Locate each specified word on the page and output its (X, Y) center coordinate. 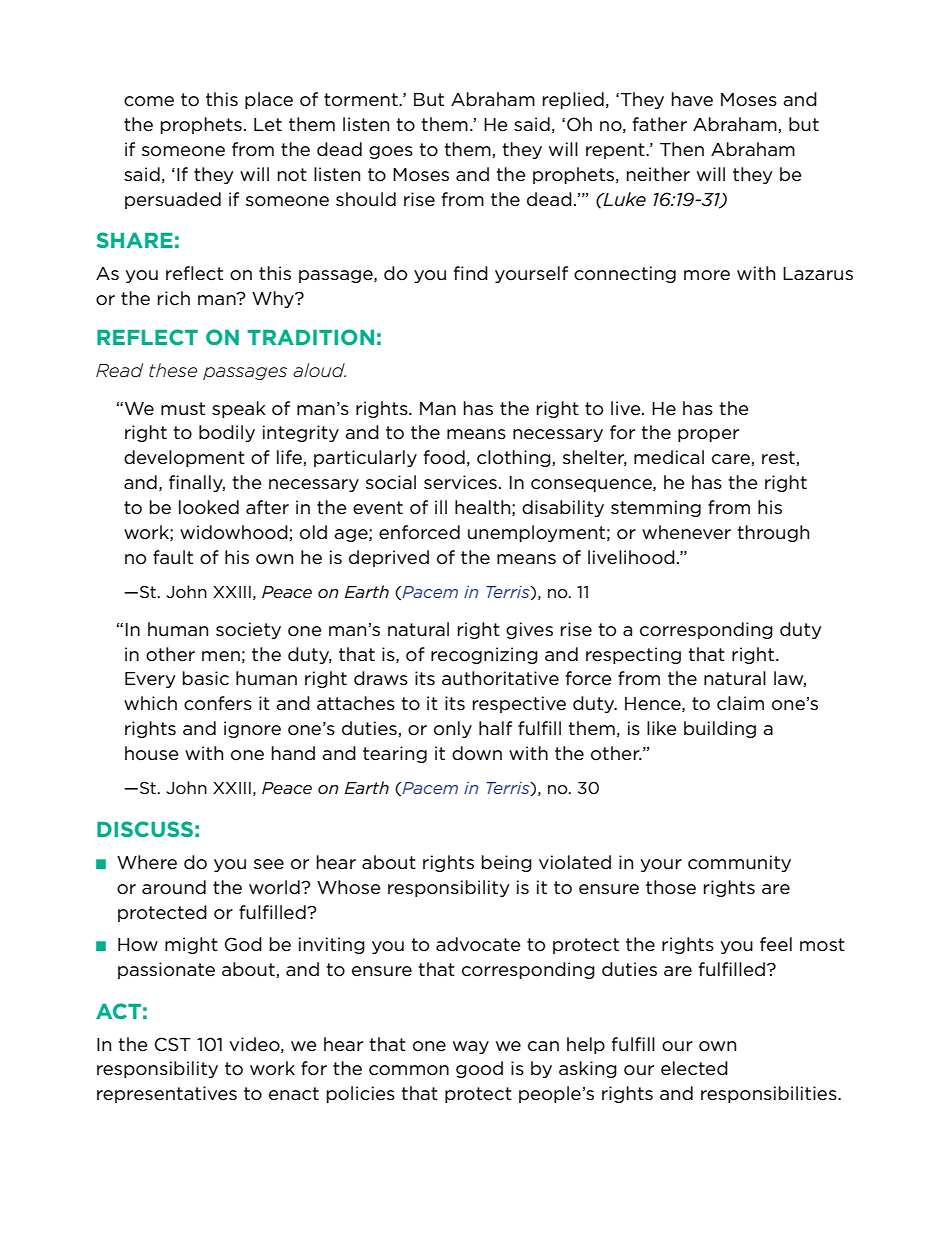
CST (173, 1044)
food (444, 457)
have (692, 99)
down (477, 753)
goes (391, 152)
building (720, 729)
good (479, 1069)
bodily (227, 433)
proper (708, 435)
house (152, 753)
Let (268, 124)
